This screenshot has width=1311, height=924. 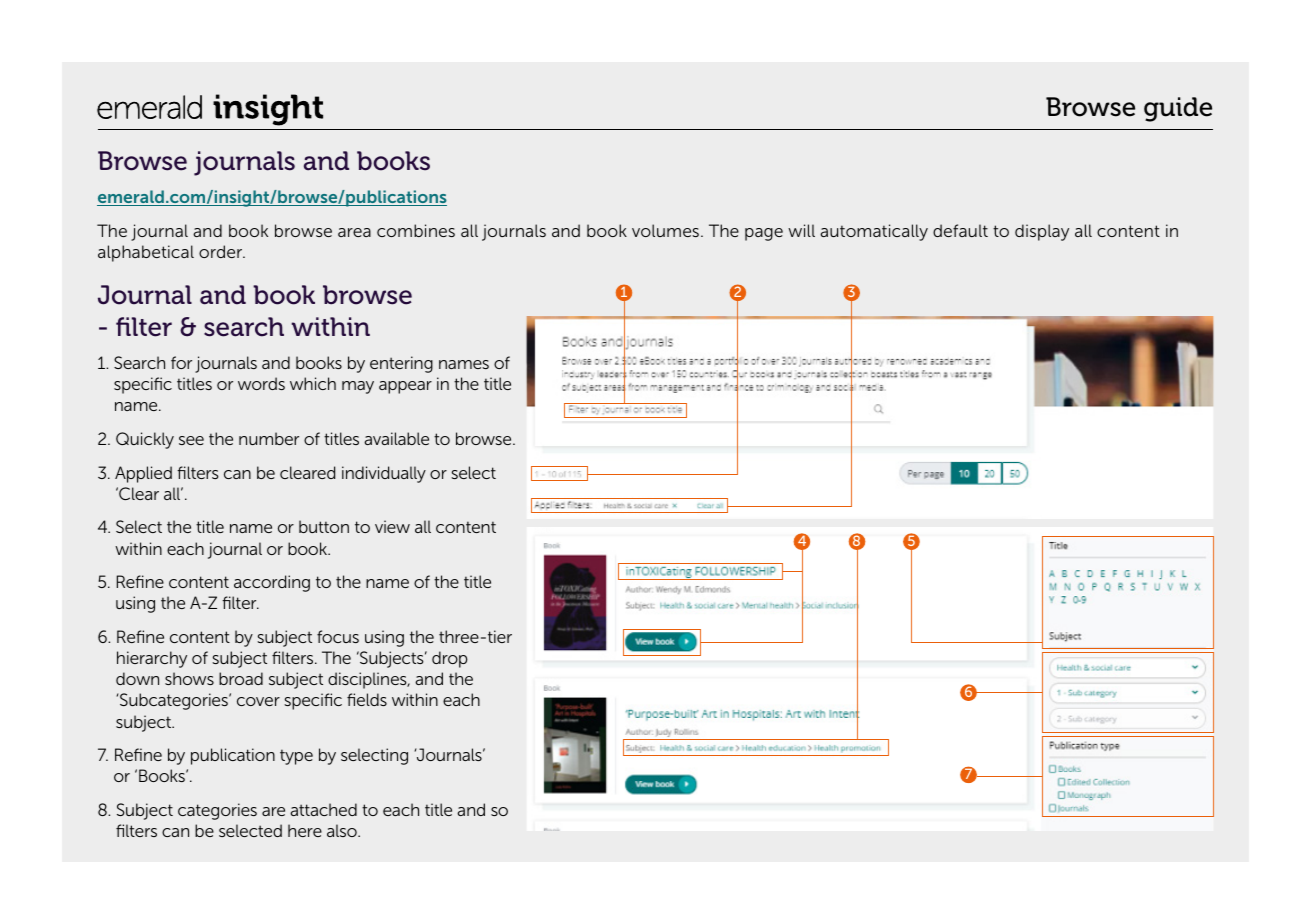 What do you see at coordinates (343, 830) in the screenshot?
I see `also` at bounding box center [343, 830].
